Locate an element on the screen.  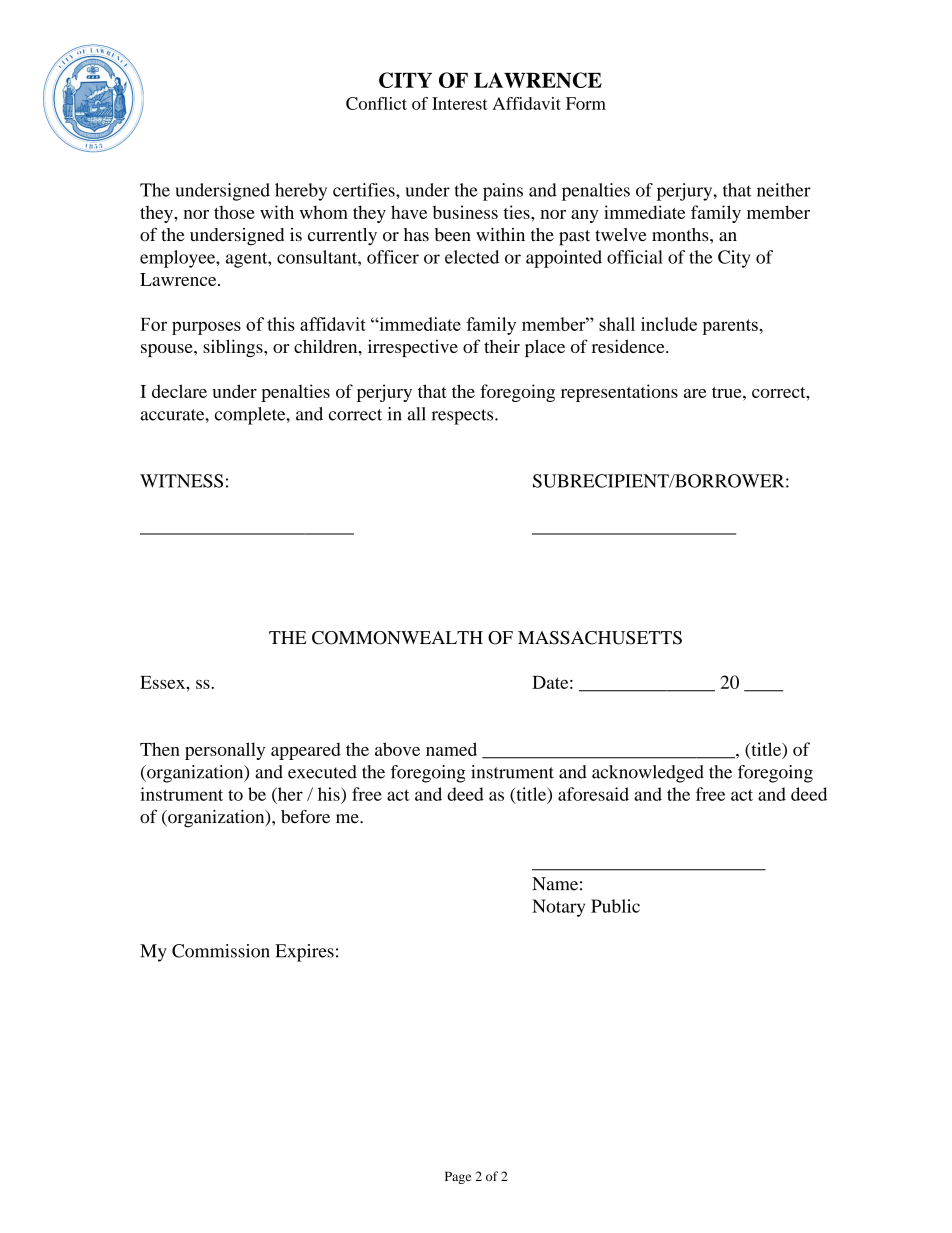
those is located at coordinates (234, 212).
